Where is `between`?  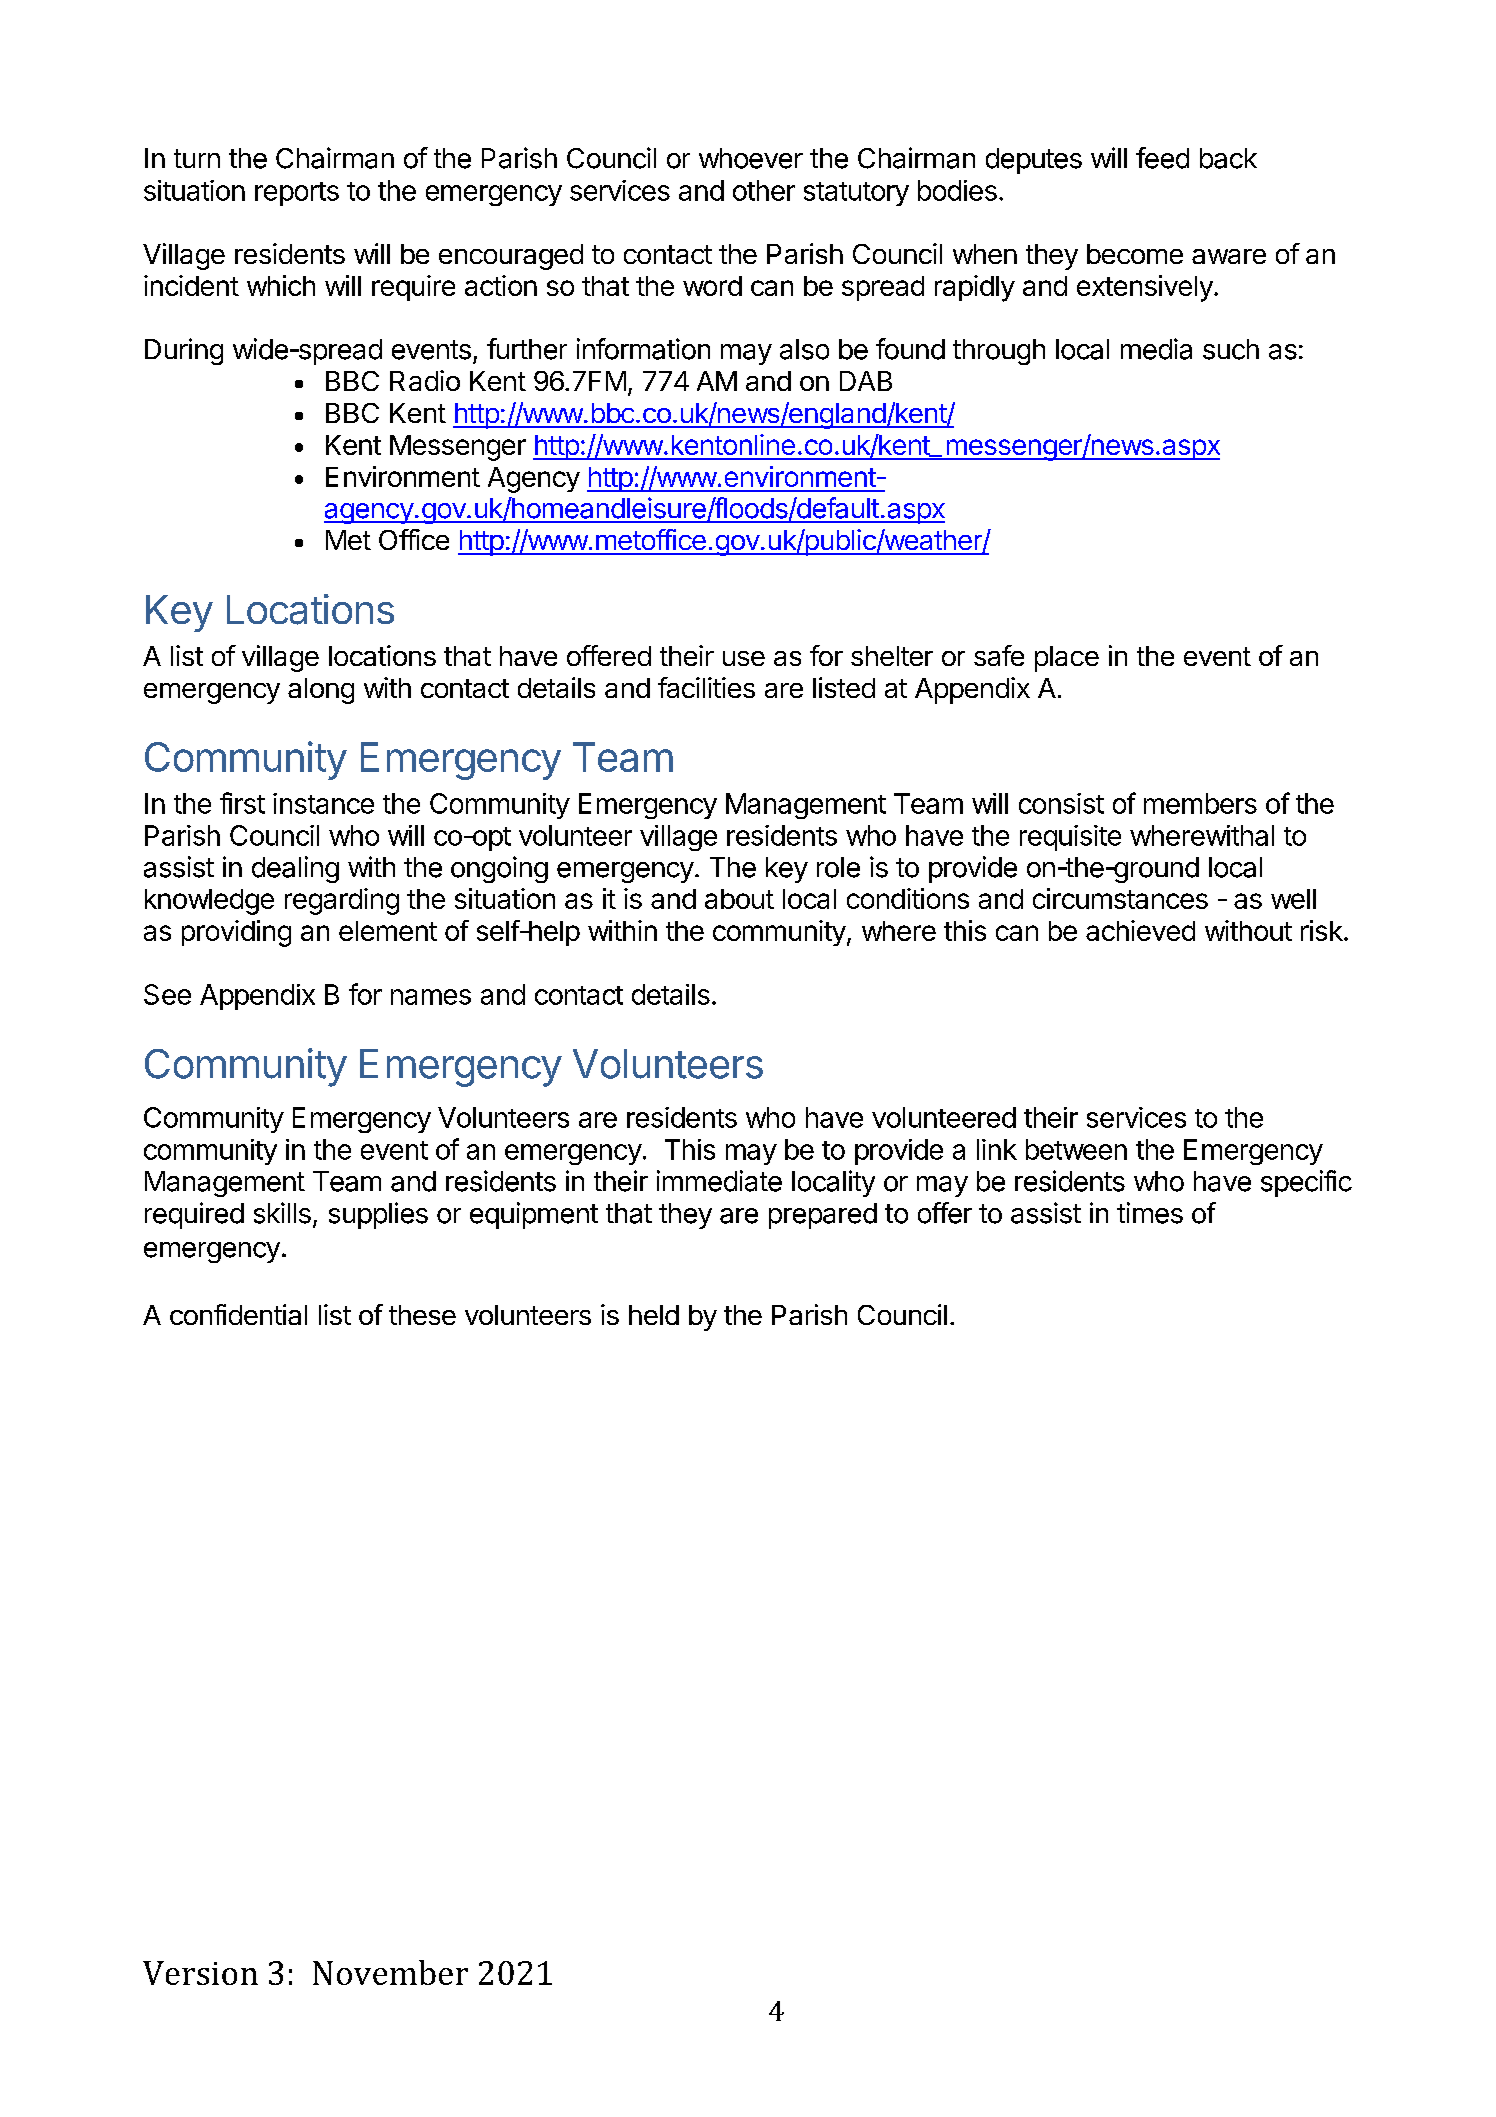 between is located at coordinates (1076, 1149).
